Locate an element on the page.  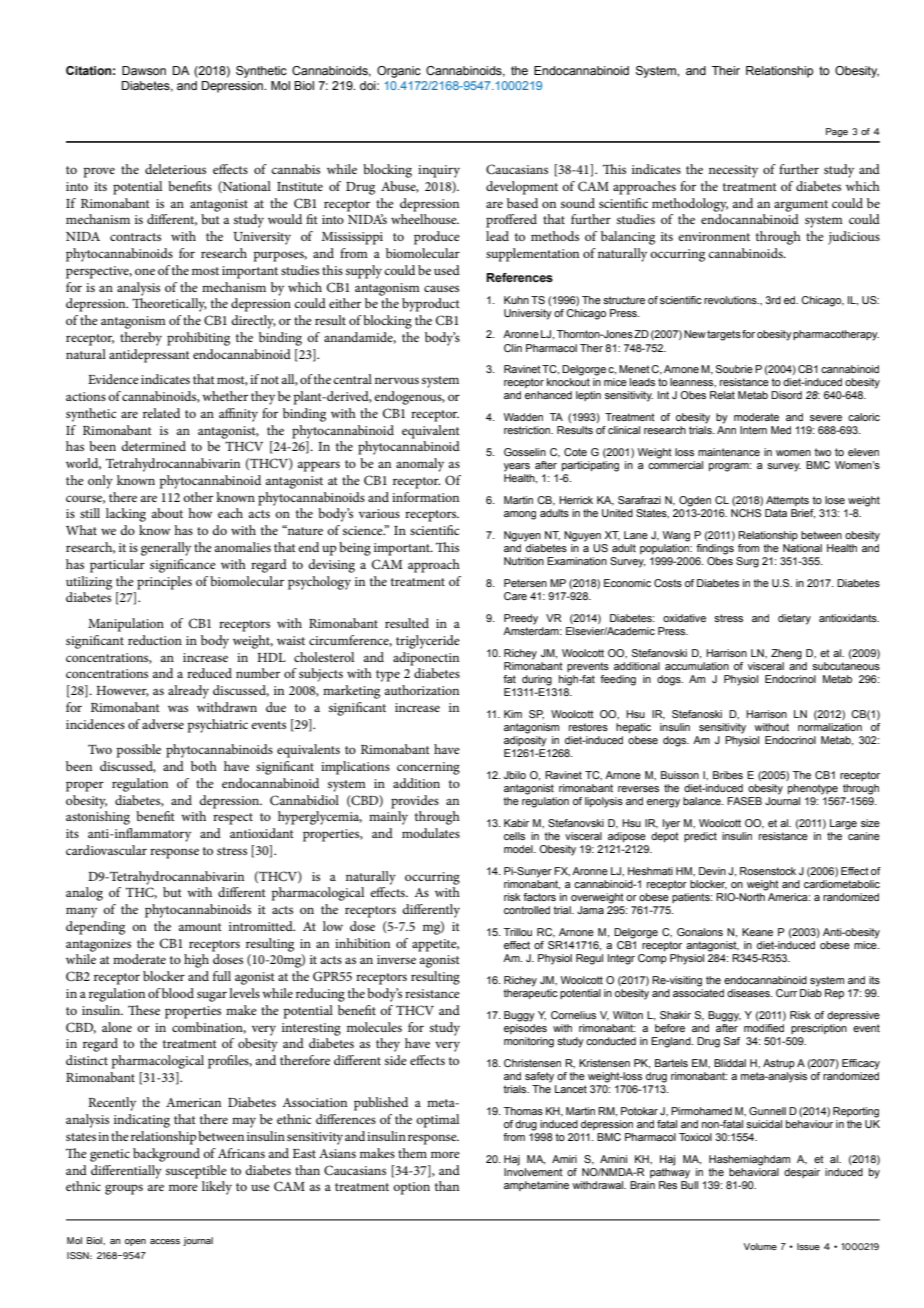
Dawson is located at coordinates (144, 70).
